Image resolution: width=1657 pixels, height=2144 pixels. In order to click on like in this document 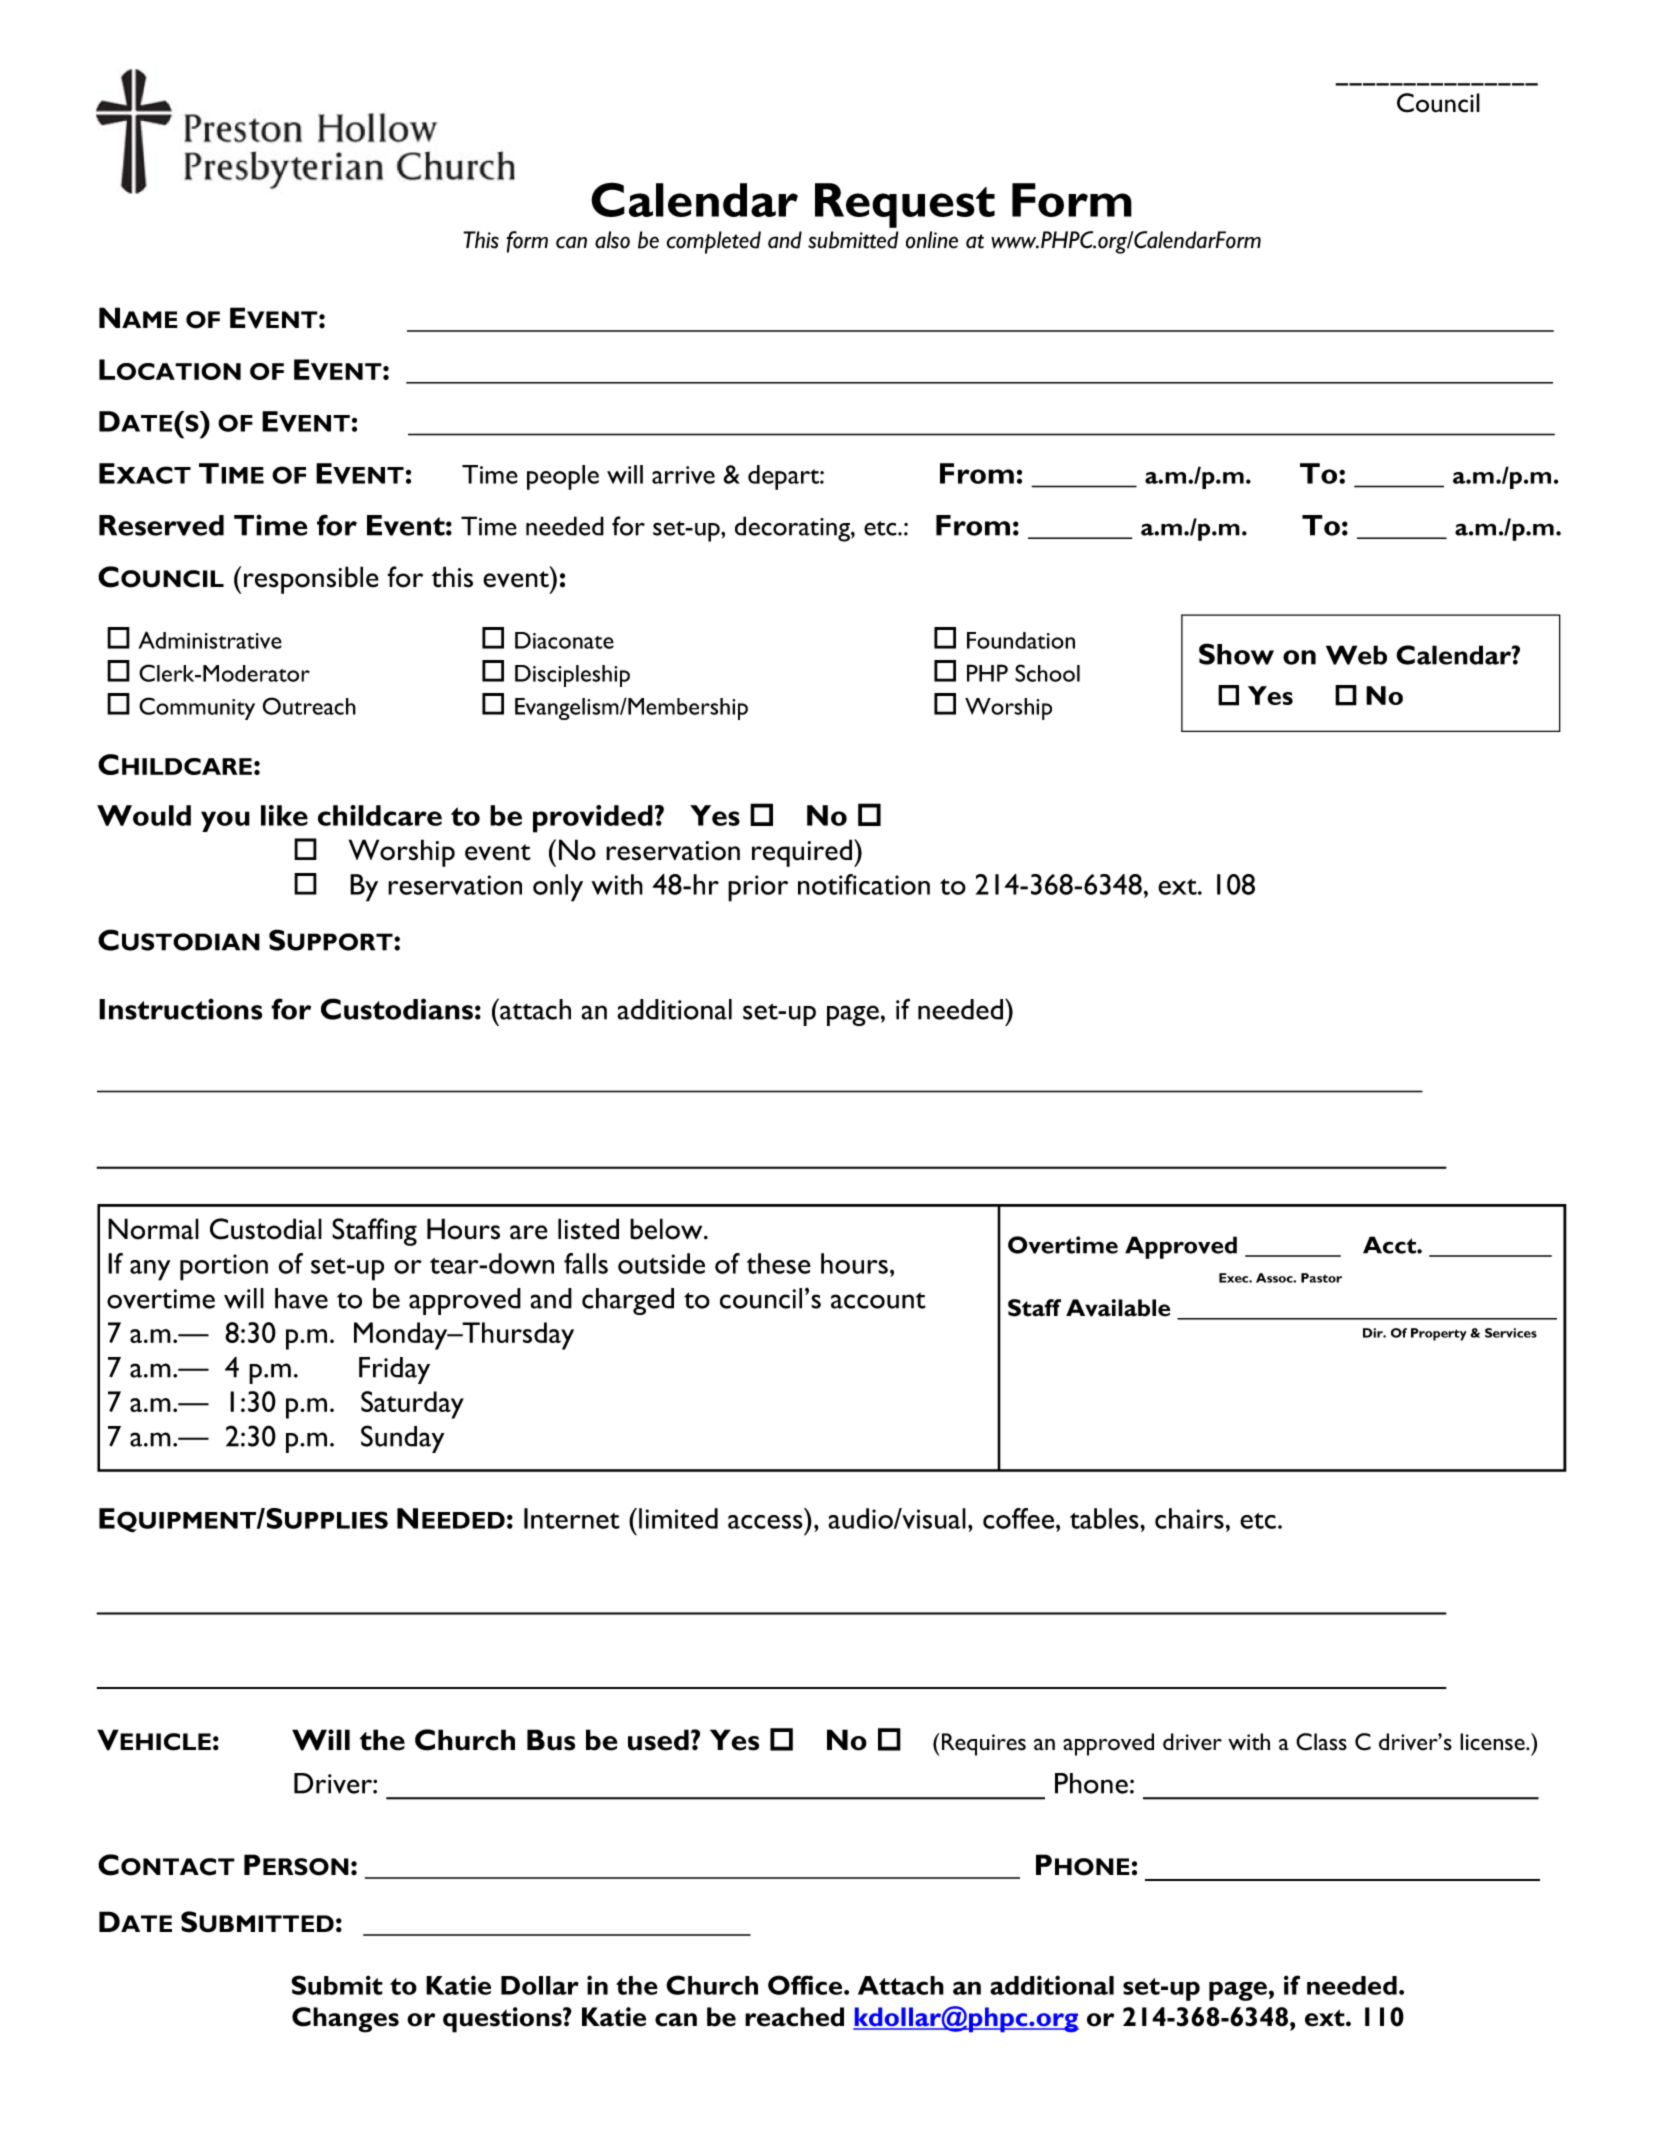, I will do `click(284, 815)`.
